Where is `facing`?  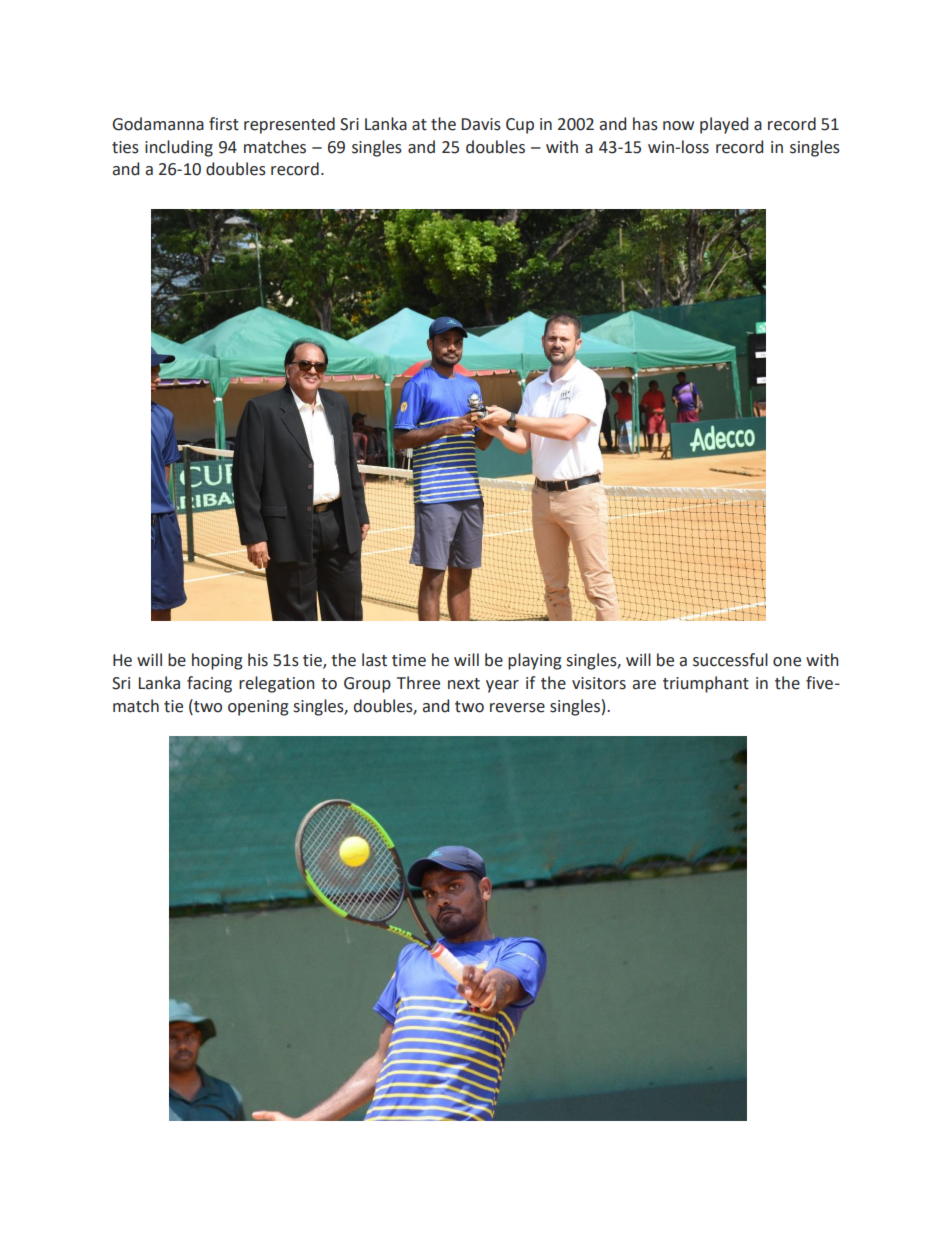
facing is located at coordinates (209, 684).
